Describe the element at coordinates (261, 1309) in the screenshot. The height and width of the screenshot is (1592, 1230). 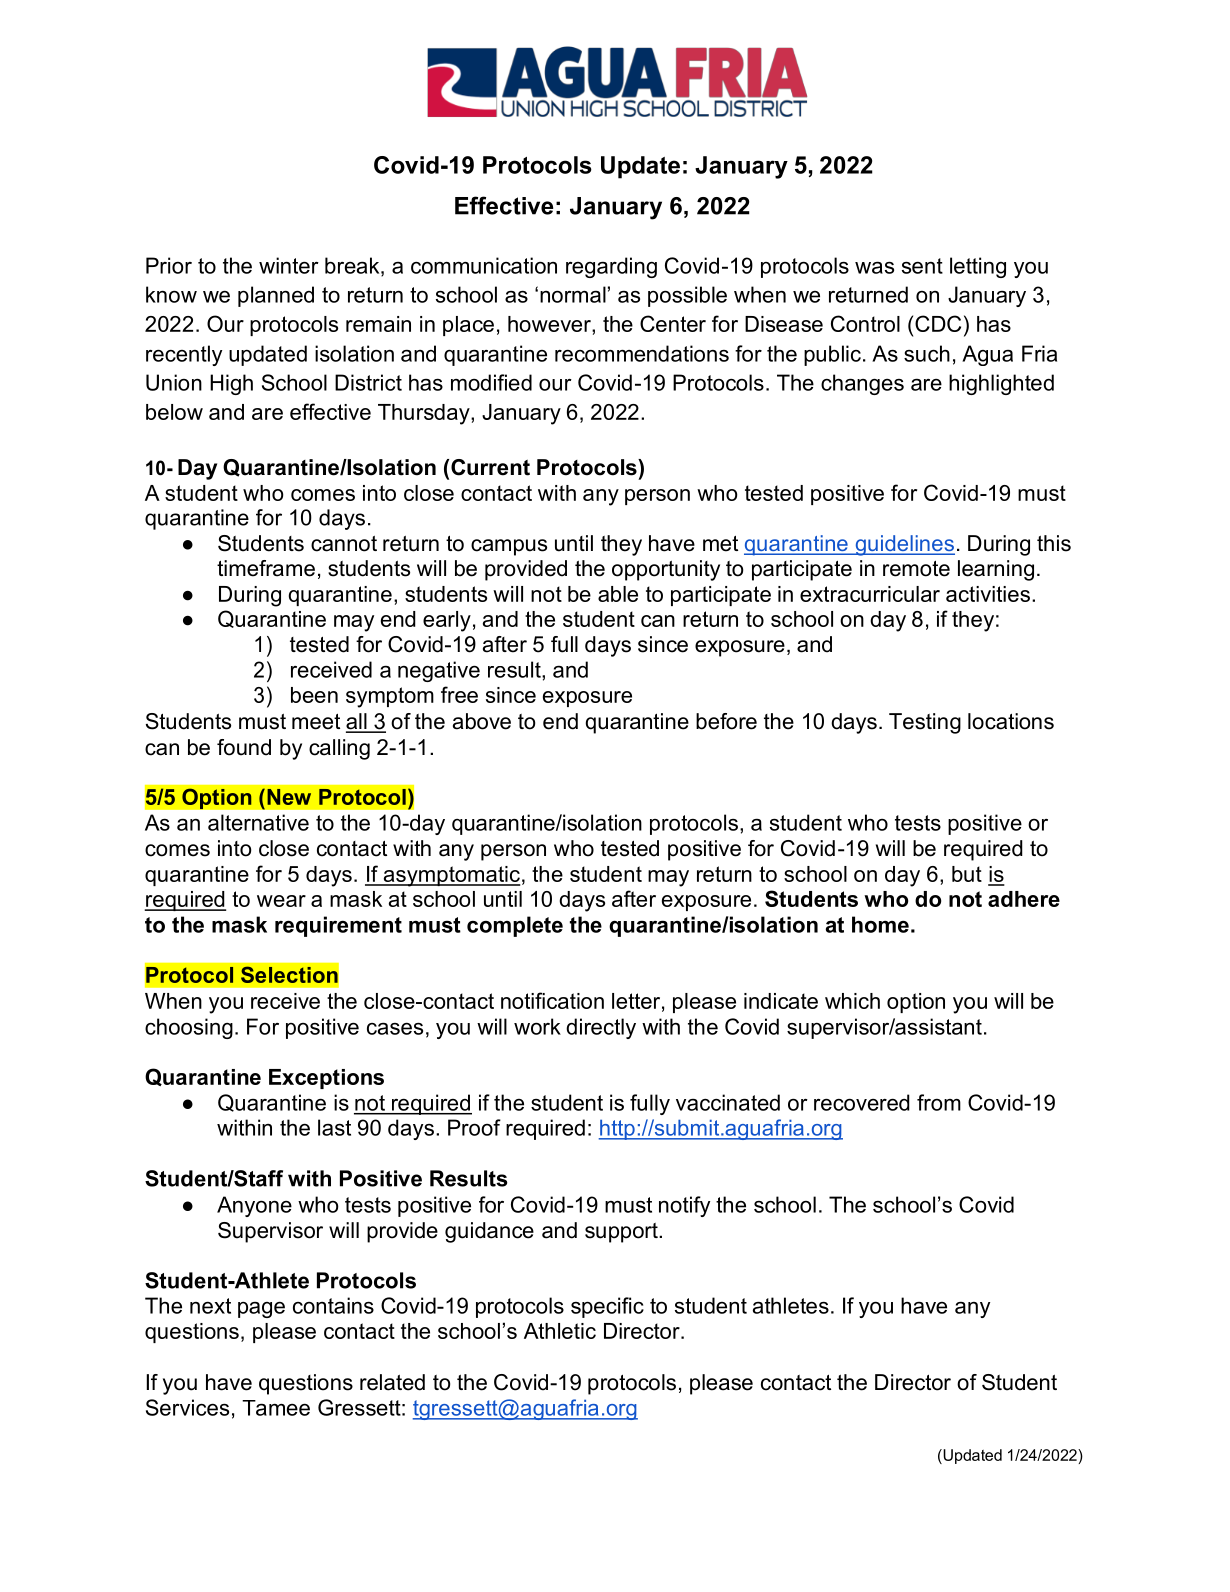
I see `page` at that location.
